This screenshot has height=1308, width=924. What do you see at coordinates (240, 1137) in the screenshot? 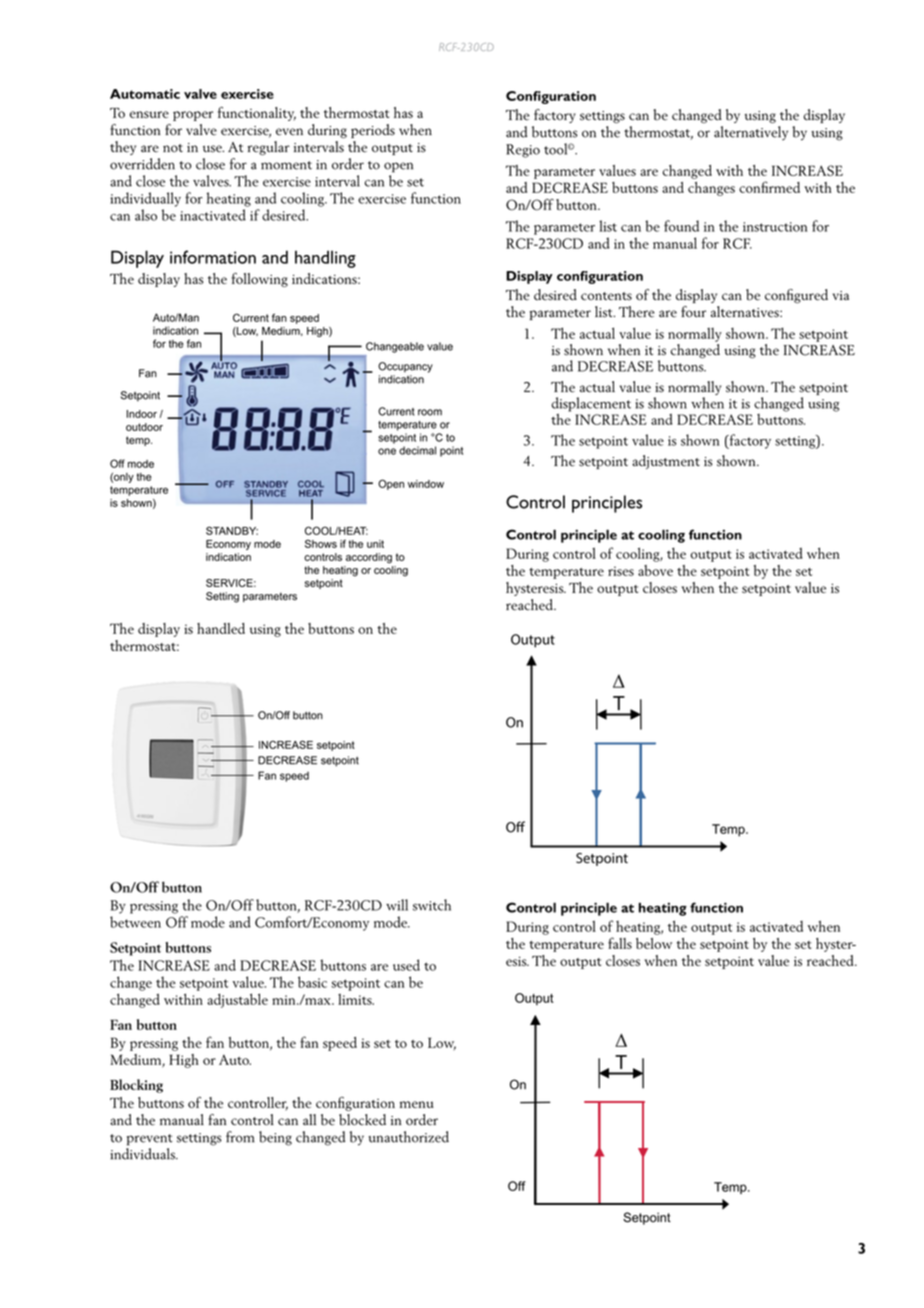
I see `from` at bounding box center [240, 1137].
